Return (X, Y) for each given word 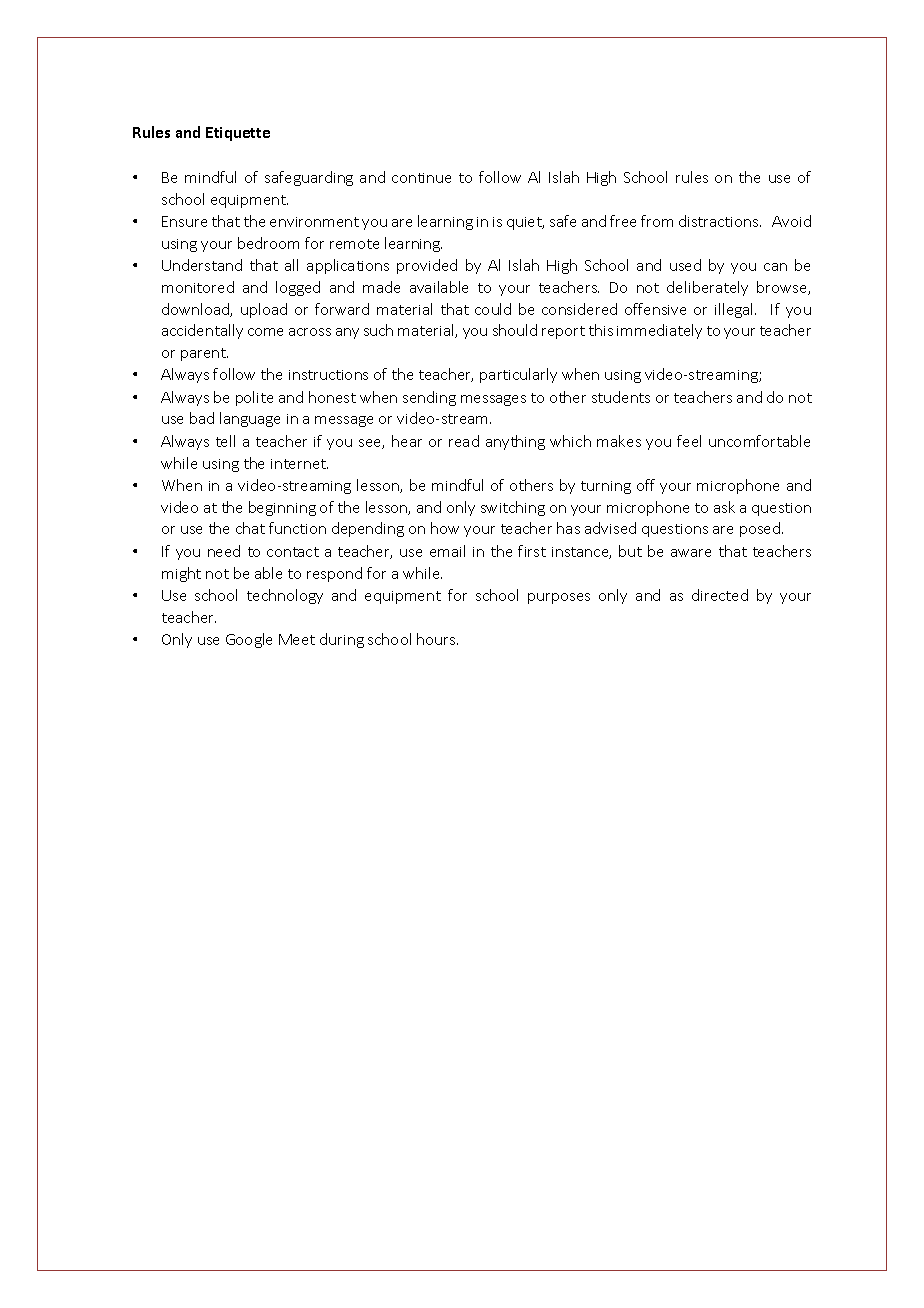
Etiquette (238, 134)
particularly (518, 375)
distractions (720, 221)
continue (421, 178)
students (621, 397)
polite (254, 398)
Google (249, 640)
